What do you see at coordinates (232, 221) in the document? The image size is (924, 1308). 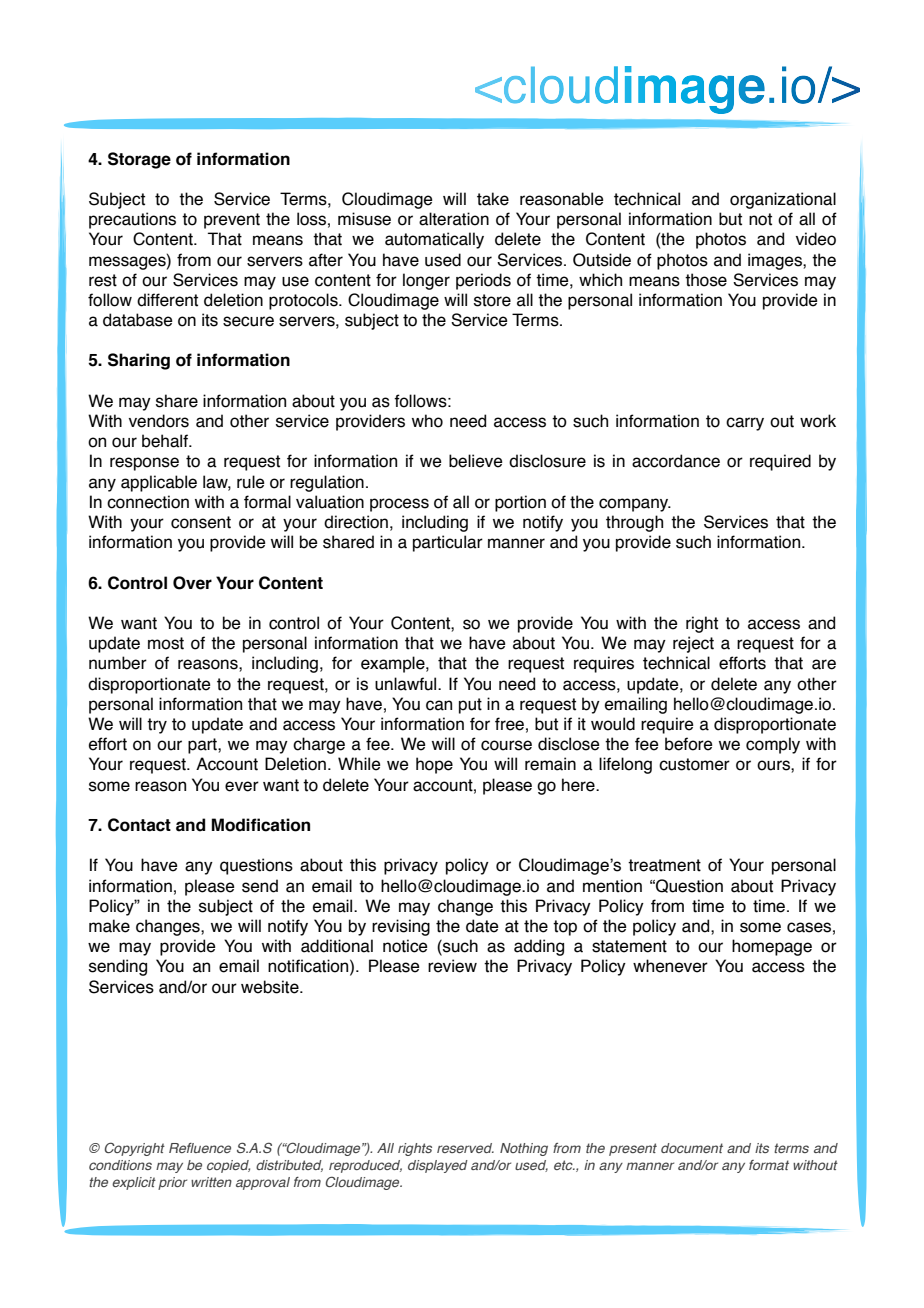 I see `prevent` at bounding box center [232, 221].
